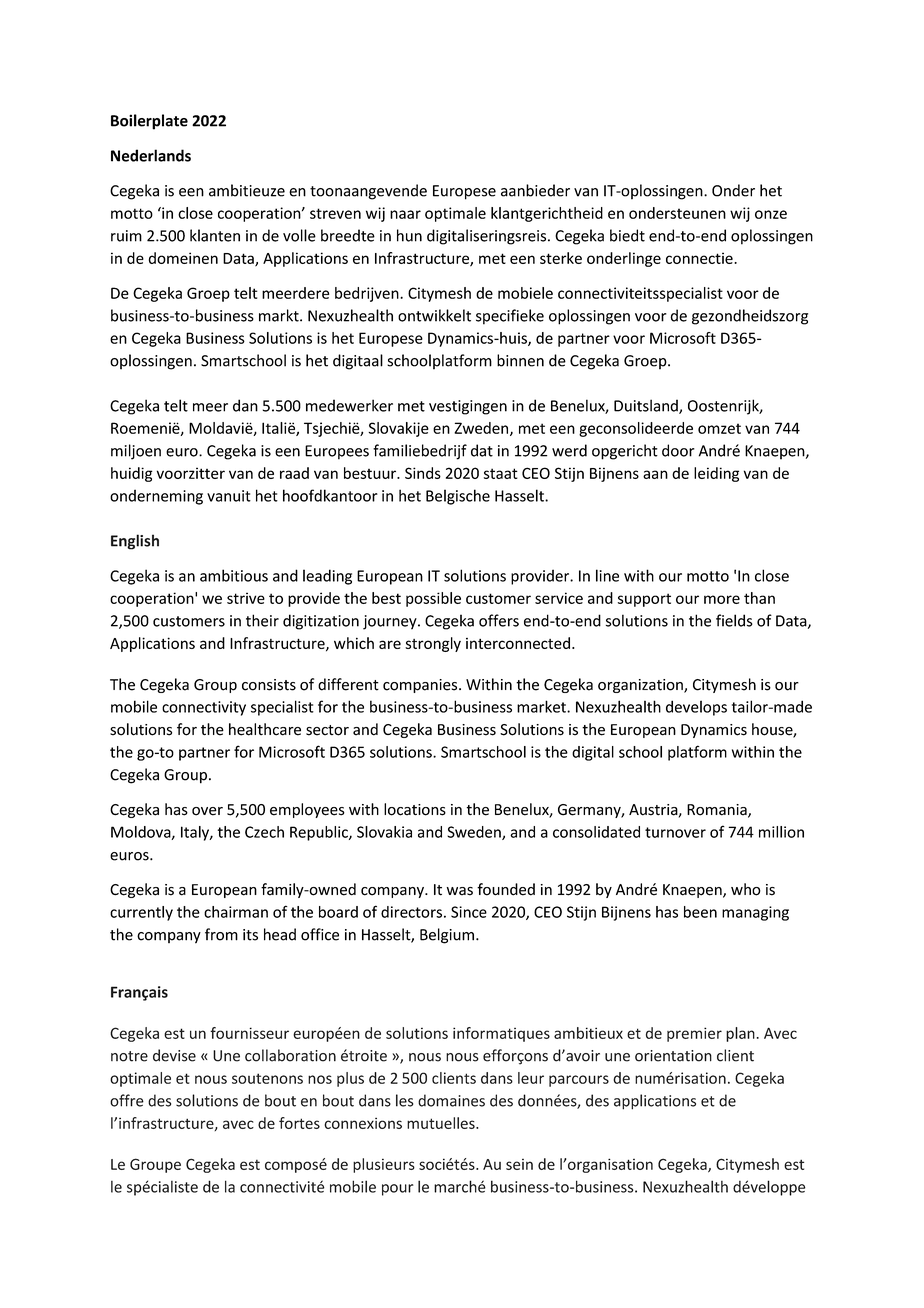  I want to click on biedt, so click(627, 235).
